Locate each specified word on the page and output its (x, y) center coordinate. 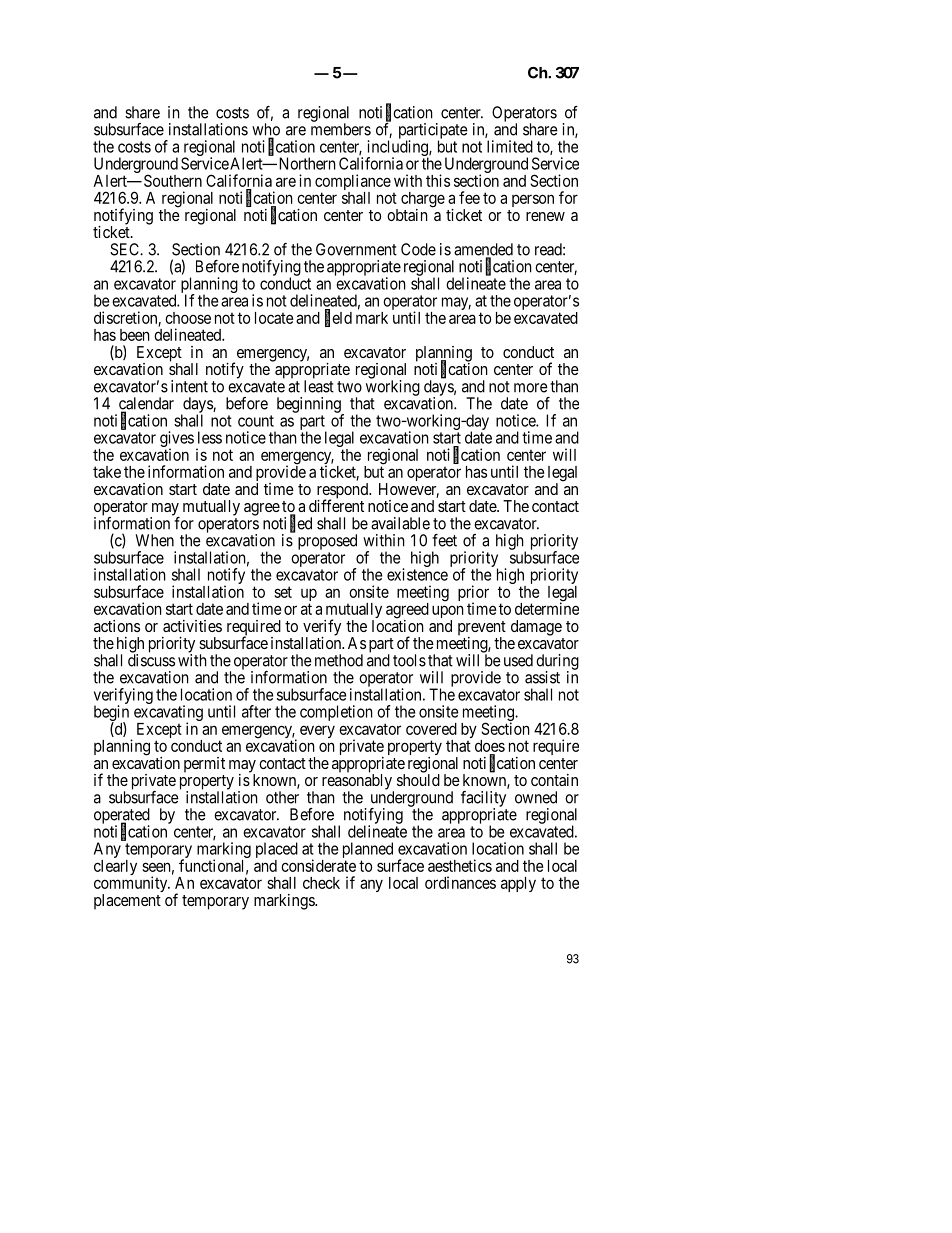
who (266, 130)
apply (518, 884)
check (321, 883)
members (341, 129)
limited (510, 146)
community (132, 885)
